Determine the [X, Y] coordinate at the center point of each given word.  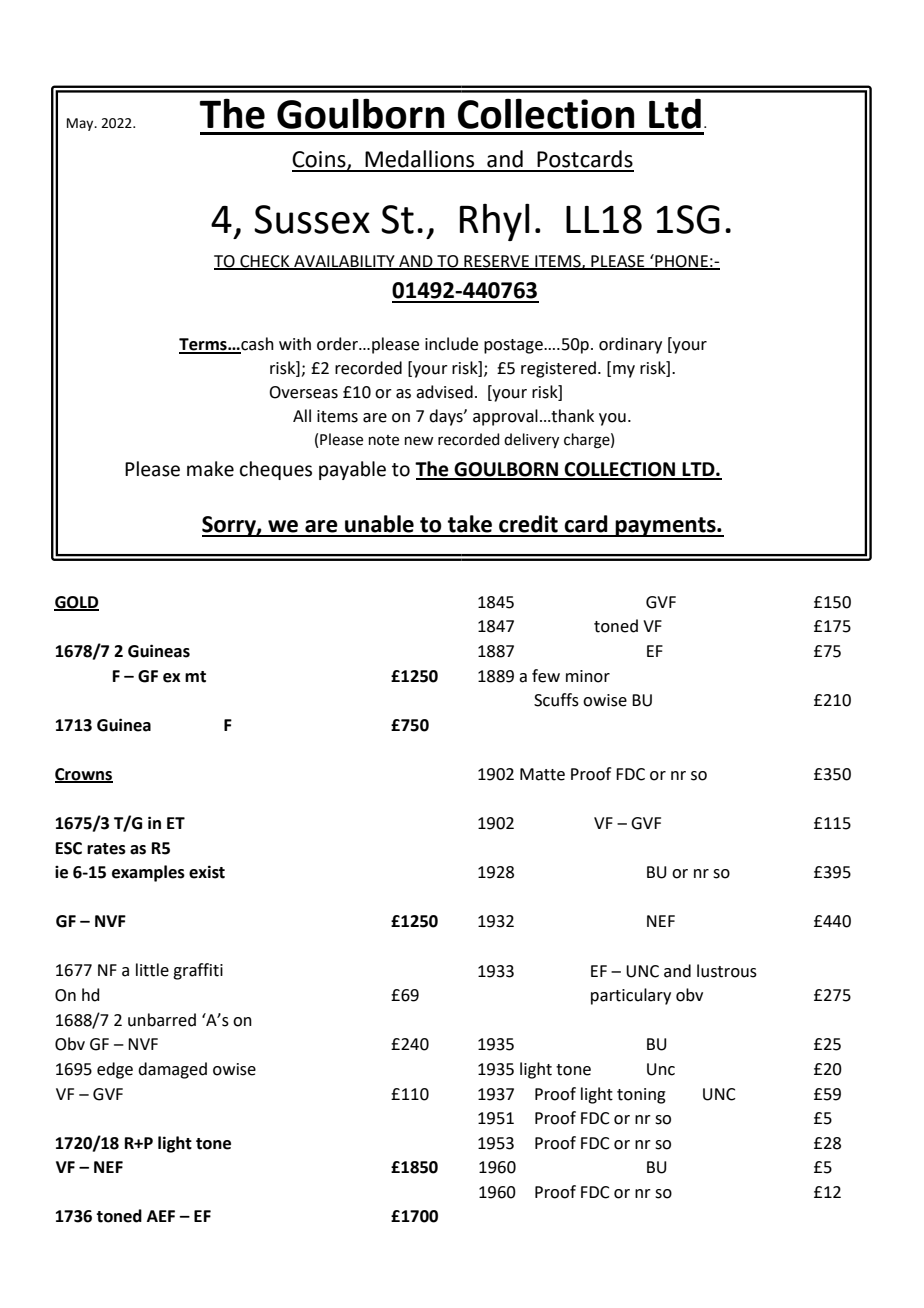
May [81, 124]
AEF [161, 1216]
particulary [631, 996]
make [210, 469]
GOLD [76, 603]
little [152, 970]
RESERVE [496, 262]
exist [207, 872]
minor [588, 676]
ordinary [630, 345]
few [546, 676]
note [384, 440]
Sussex [312, 219]
